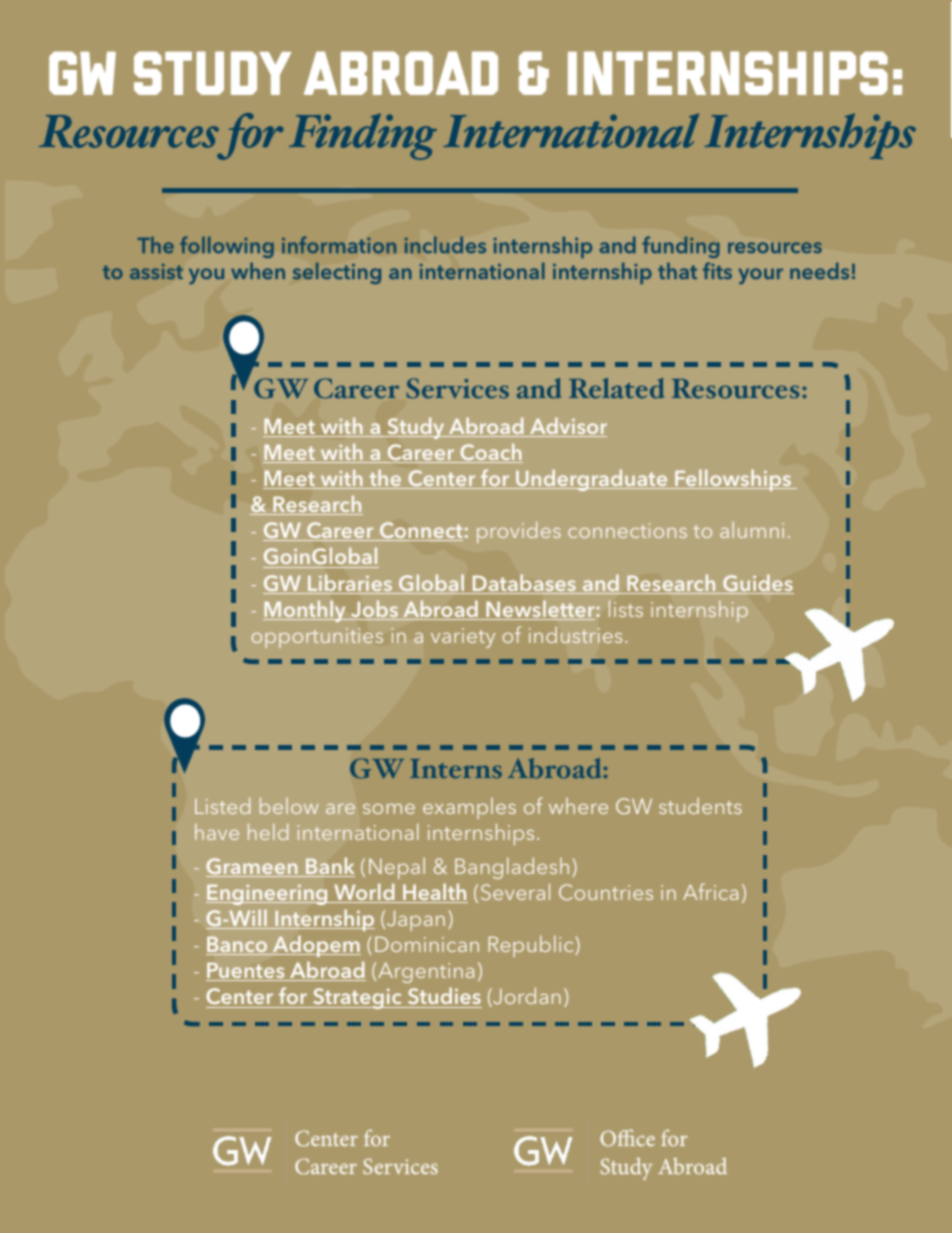 This image has height=1233, width=952. I want to click on Related, so click(616, 388).
